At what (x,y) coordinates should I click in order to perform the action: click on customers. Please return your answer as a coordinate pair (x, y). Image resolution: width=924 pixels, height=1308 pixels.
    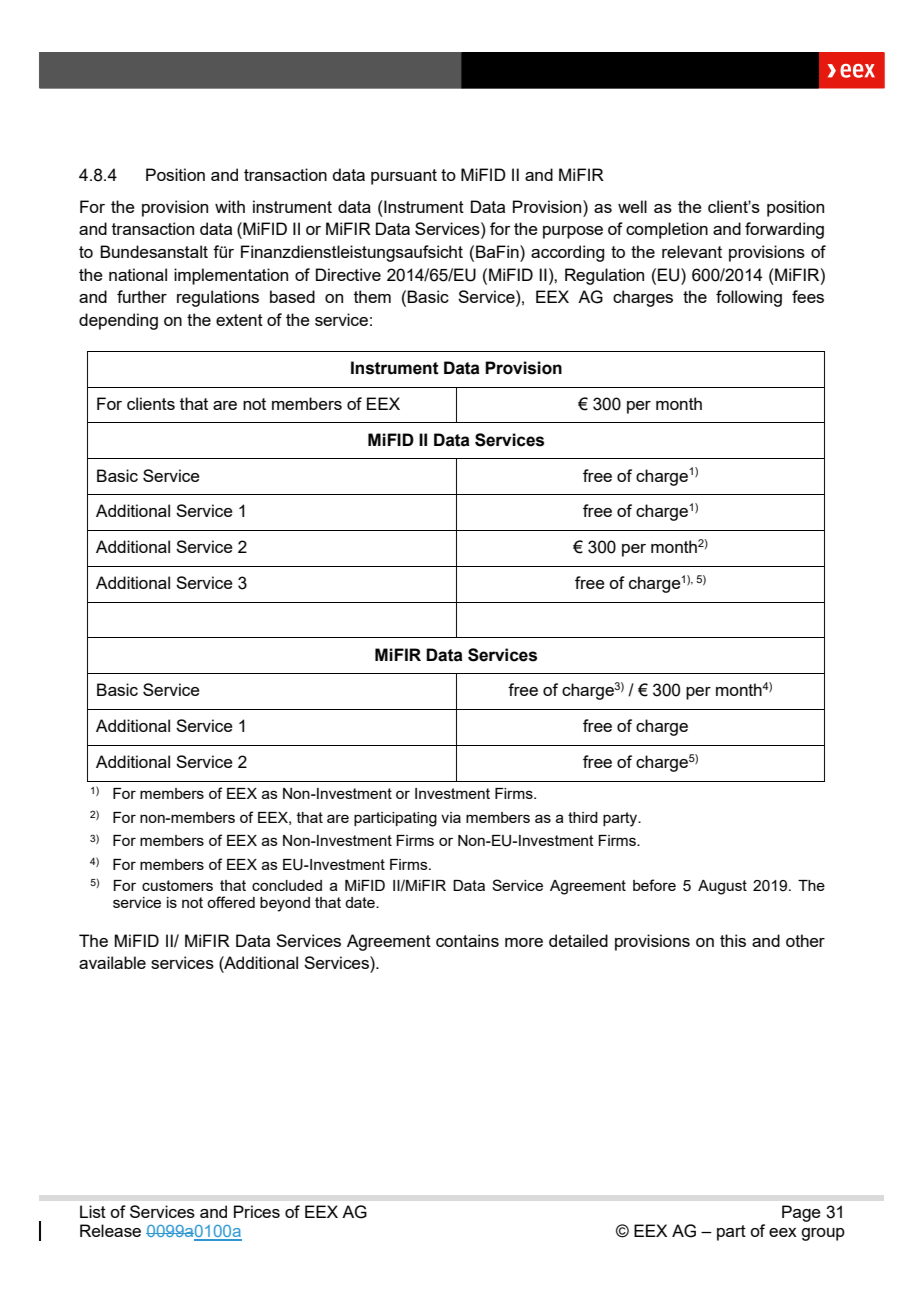
    Looking at the image, I should click on (177, 885).
